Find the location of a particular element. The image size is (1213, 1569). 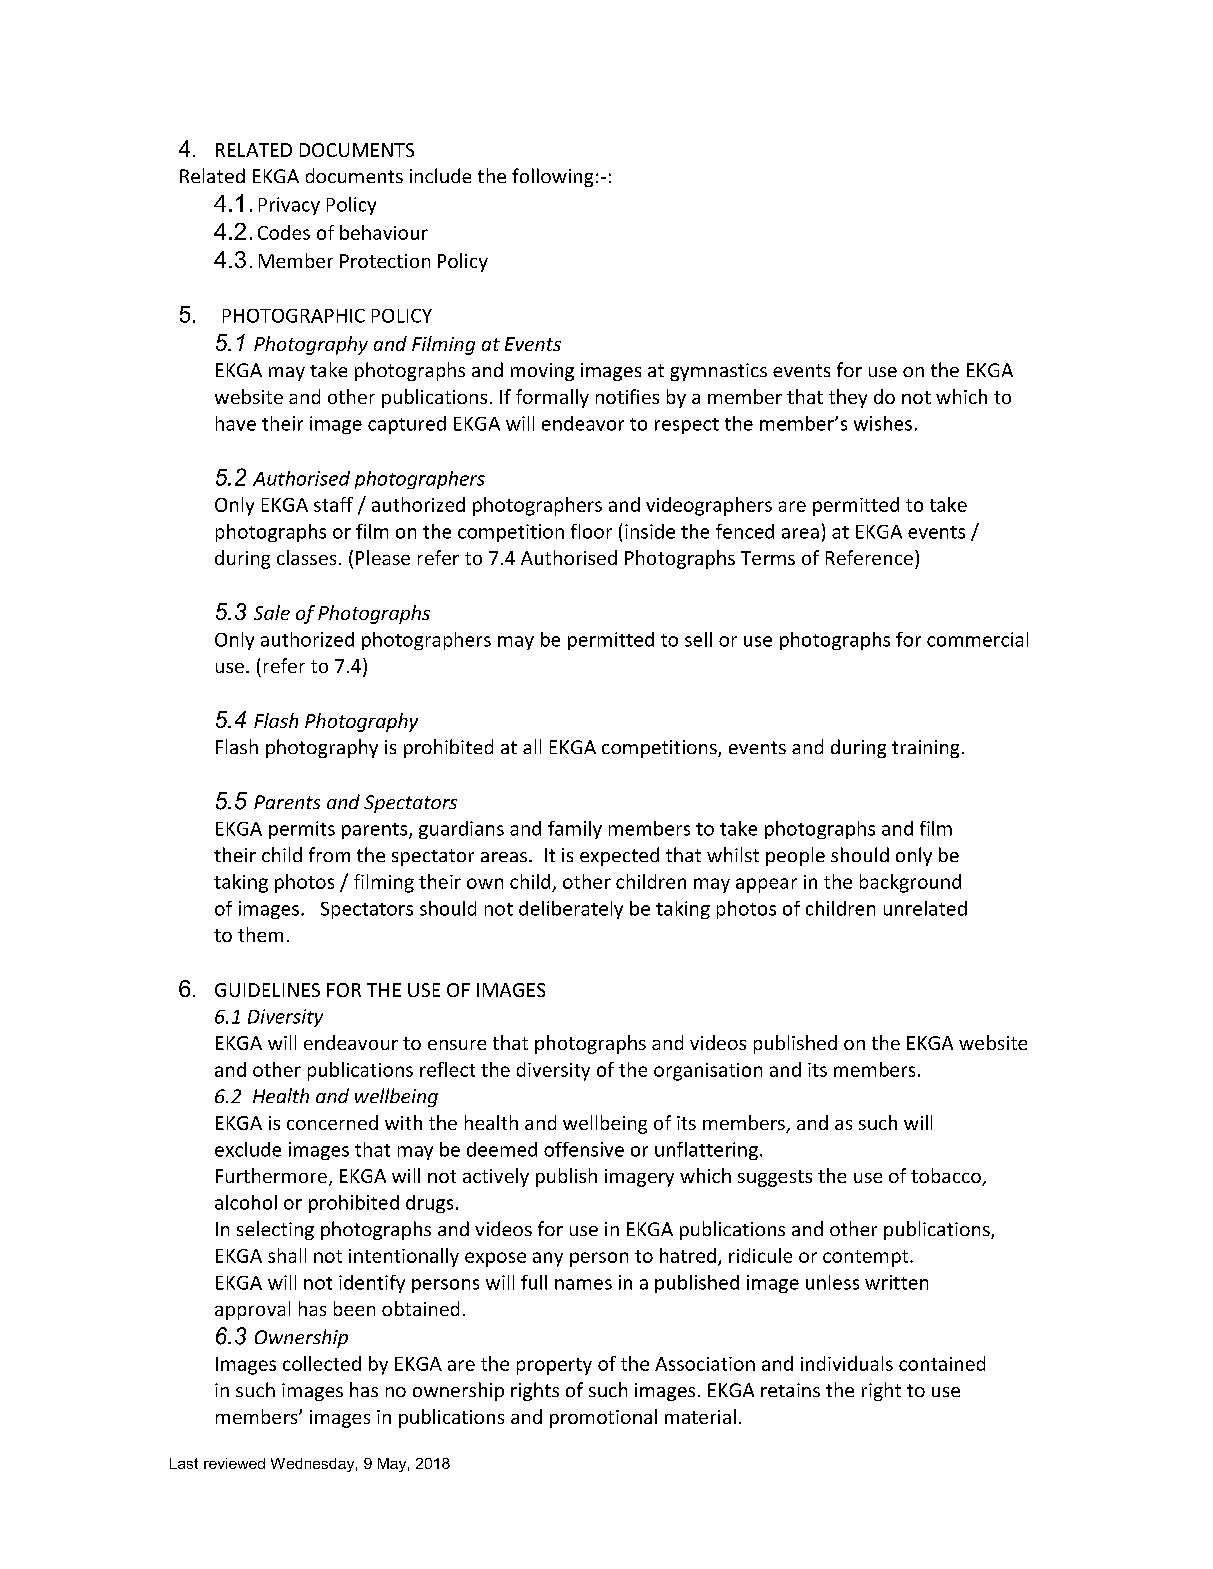

endeavor is located at coordinates (583, 423).
